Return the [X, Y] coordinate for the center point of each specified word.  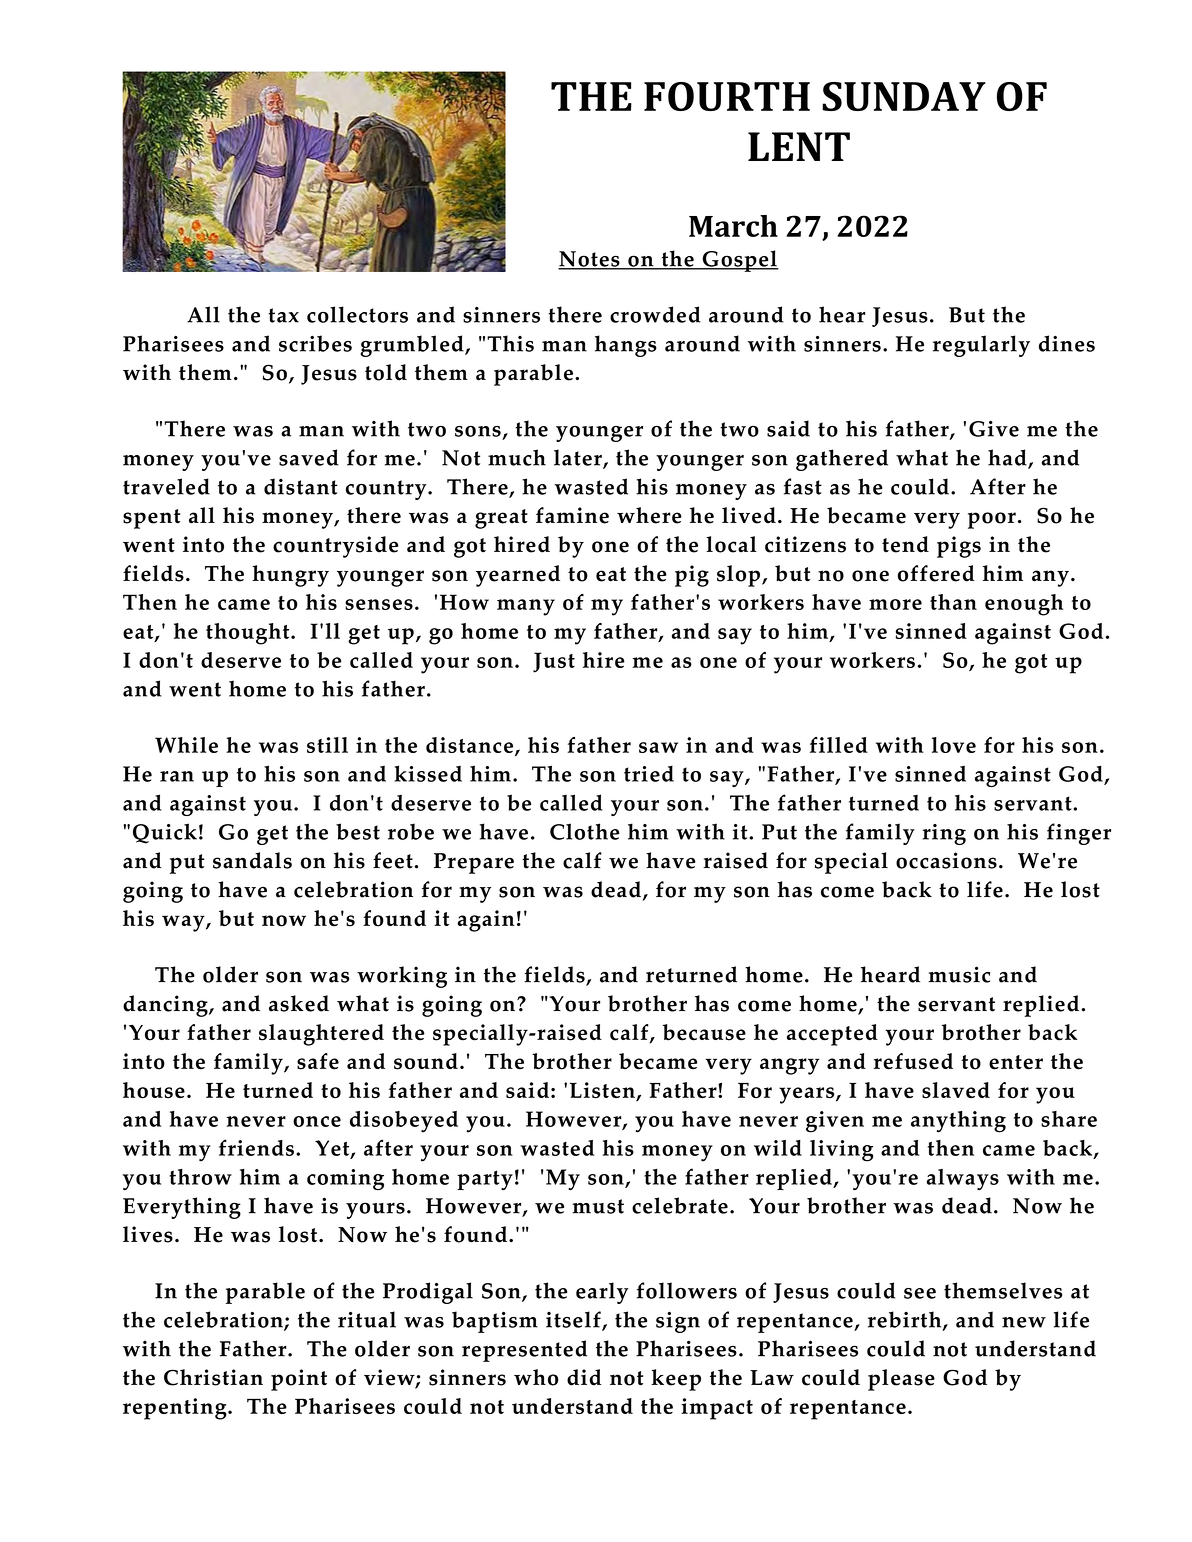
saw [658, 747]
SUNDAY [904, 96]
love [954, 745]
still [327, 745]
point [299, 1380]
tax [283, 315]
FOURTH [727, 96]
